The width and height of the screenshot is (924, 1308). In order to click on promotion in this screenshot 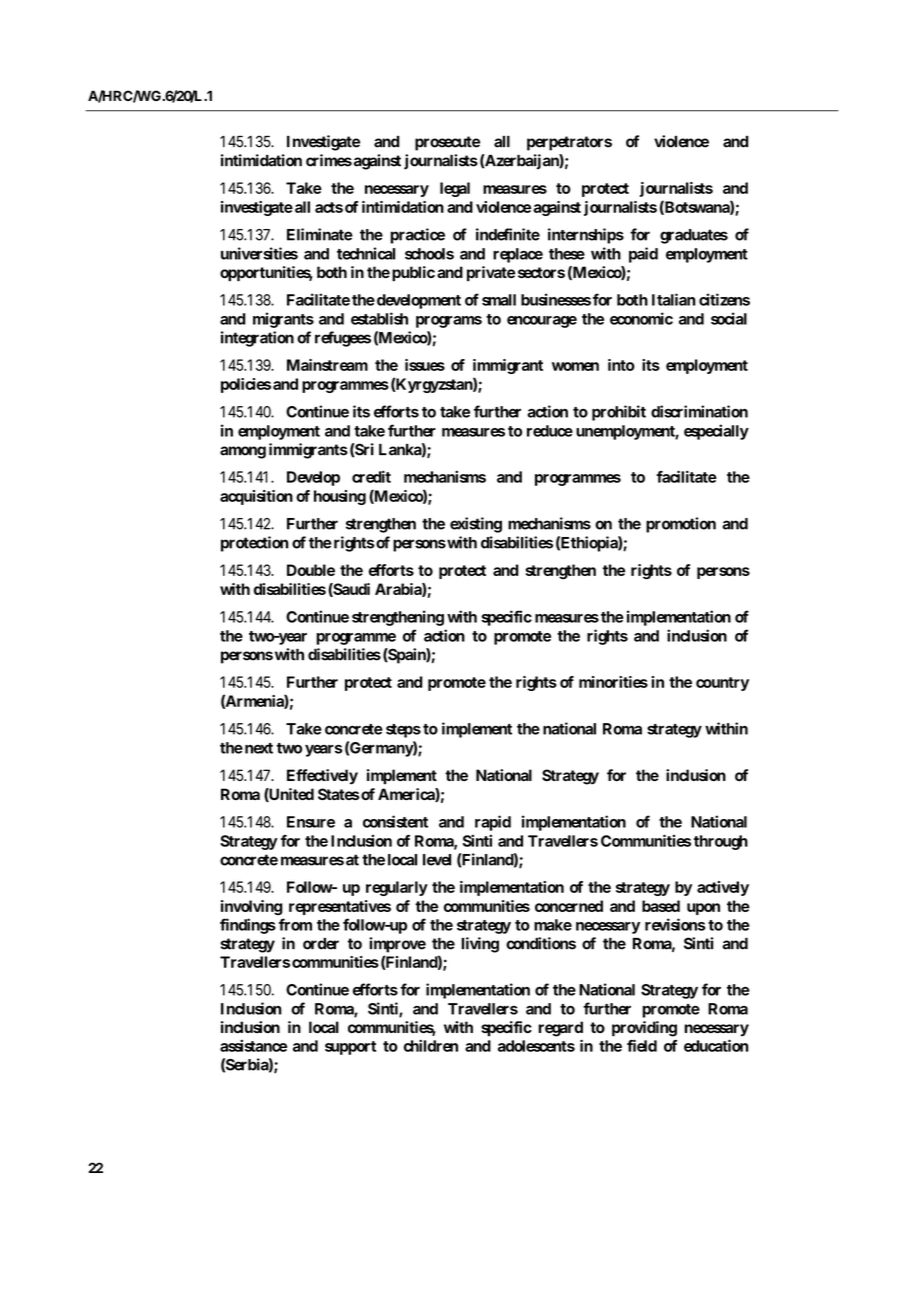, I will do `click(681, 525)`.
